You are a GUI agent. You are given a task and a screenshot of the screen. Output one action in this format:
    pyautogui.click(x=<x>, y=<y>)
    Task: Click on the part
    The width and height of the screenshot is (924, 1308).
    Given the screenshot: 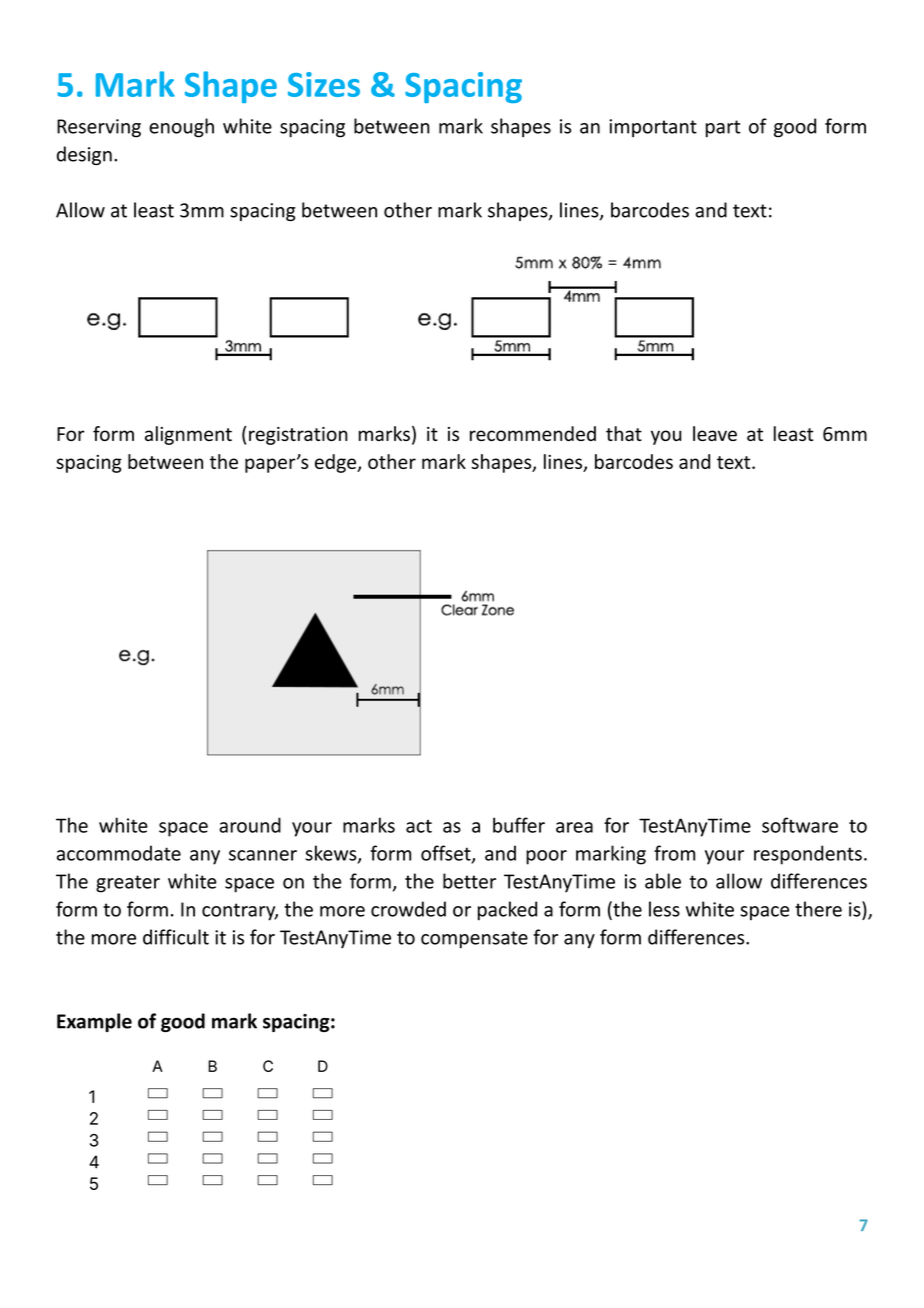 What is the action you would take?
    pyautogui.click(x=723, y=128)
